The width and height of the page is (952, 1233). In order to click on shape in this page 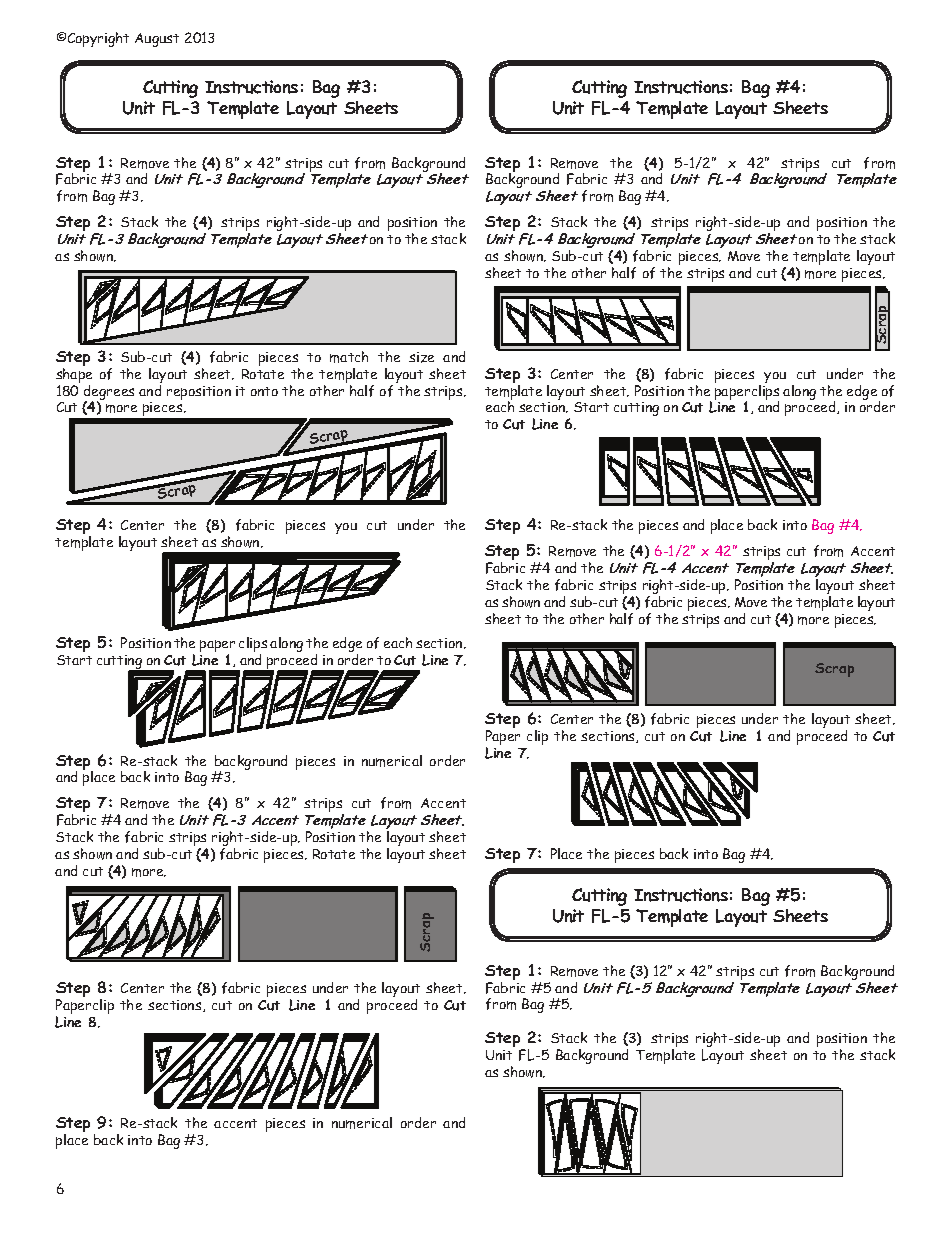, I will do `click(74, 377)`.
